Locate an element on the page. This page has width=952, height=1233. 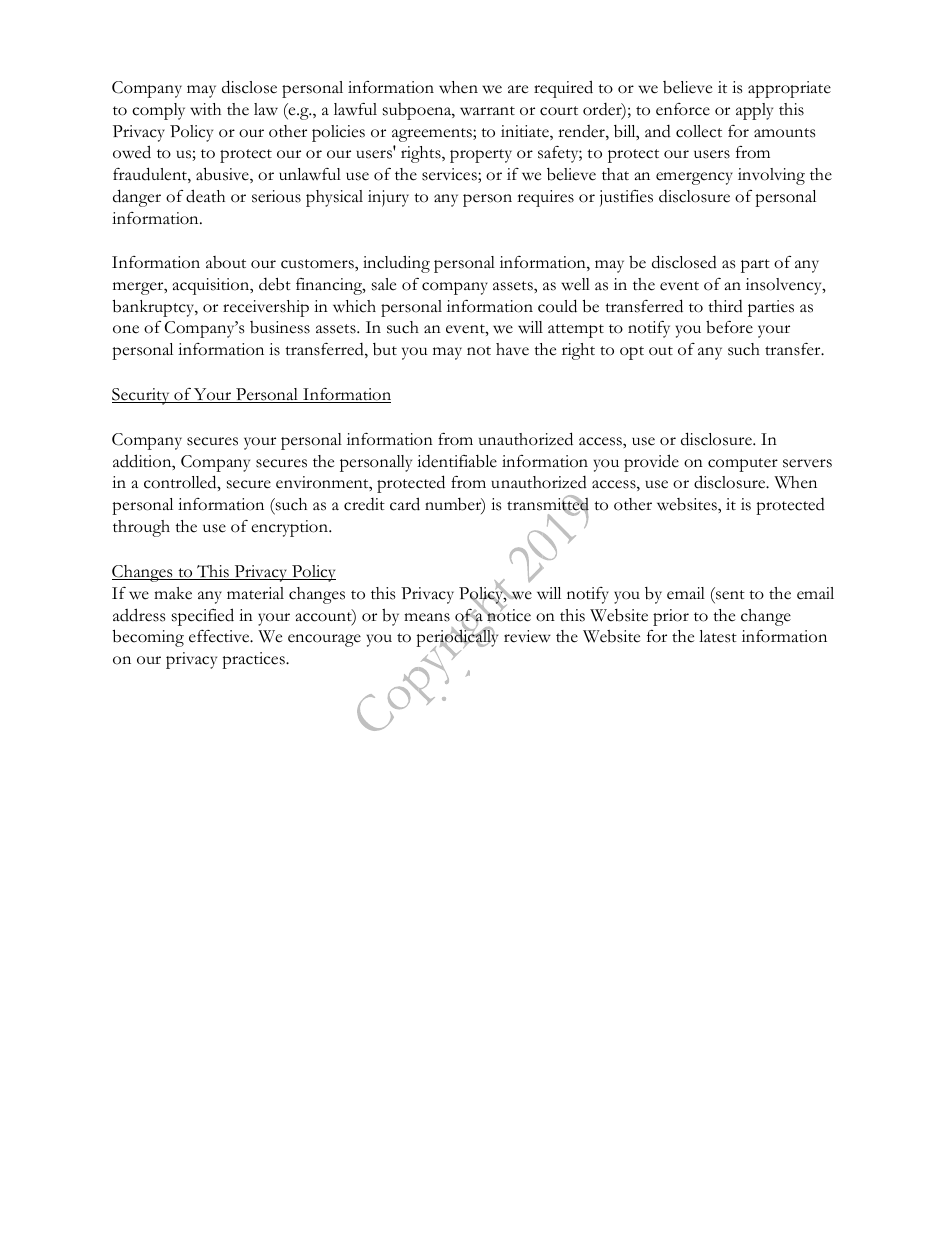
warrant is located at coordinates (487, 111).
